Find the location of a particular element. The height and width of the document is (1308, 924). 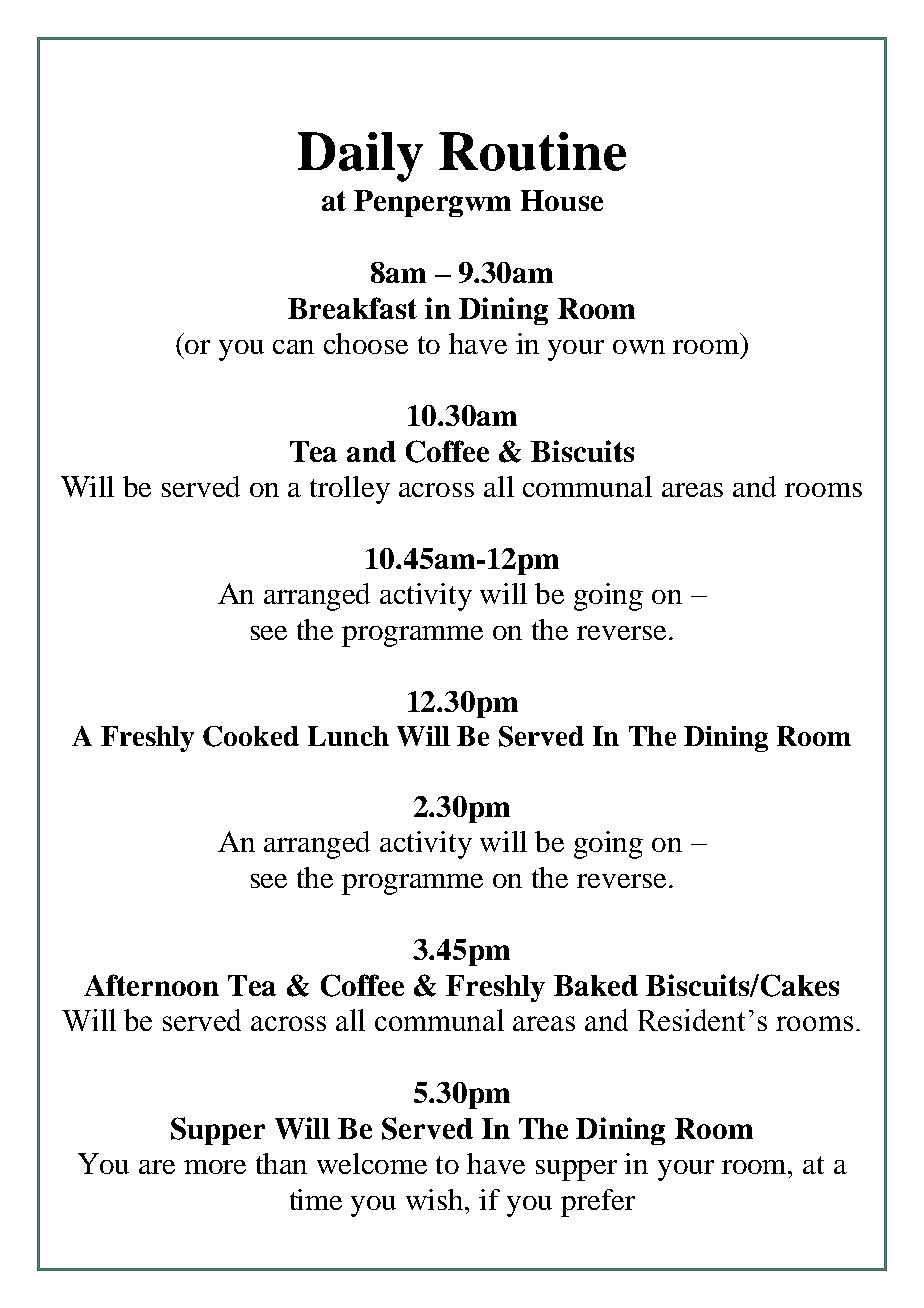

House is located at coordinates (562, 200).
